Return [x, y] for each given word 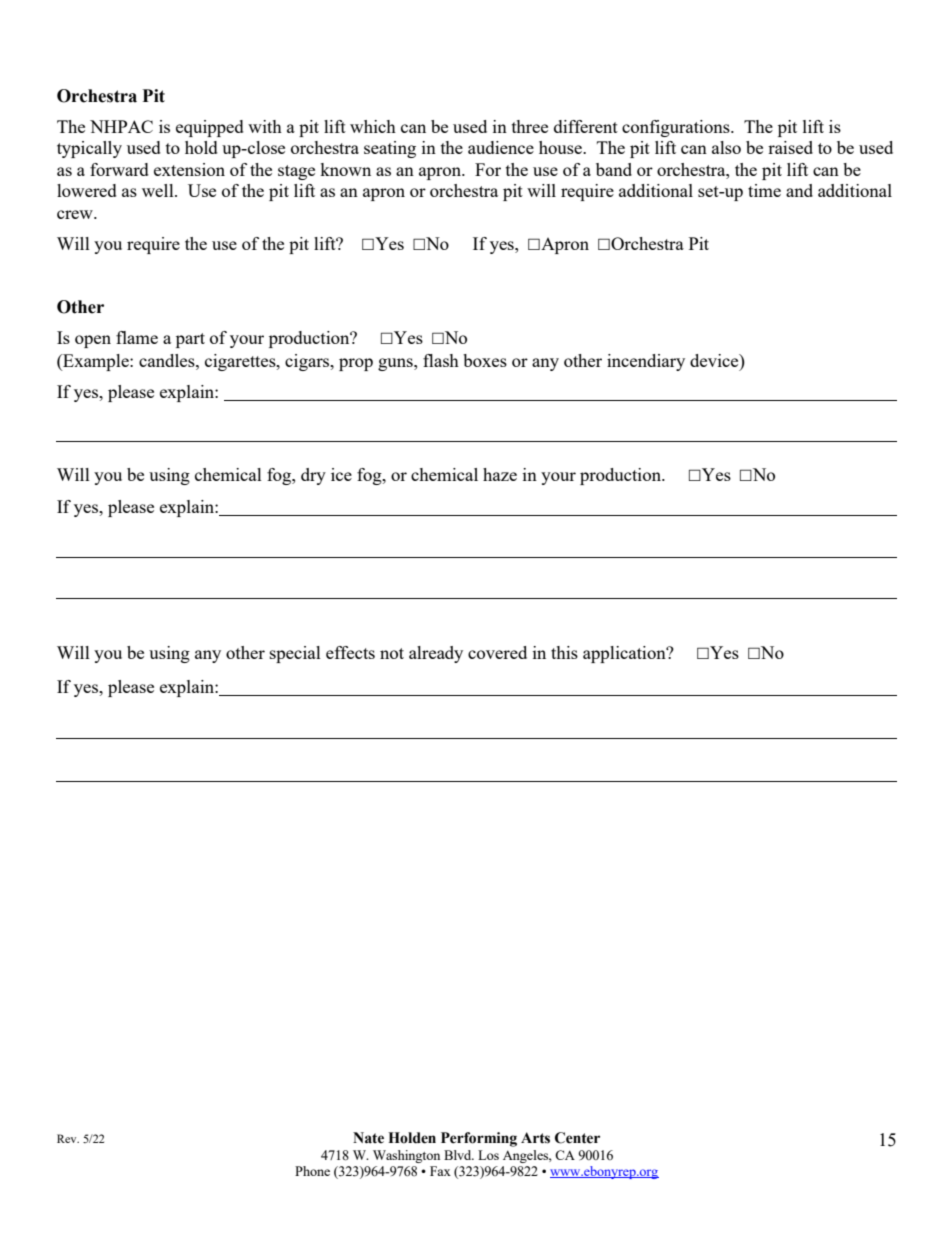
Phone [312, 1171]
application [625, 654]
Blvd [459, 1155]
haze [500, 474]
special [295, 654]
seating [390, 149]
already [436, 654]
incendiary [646, 362]
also [726, 147]
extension [189, 169]
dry [313, 476]
